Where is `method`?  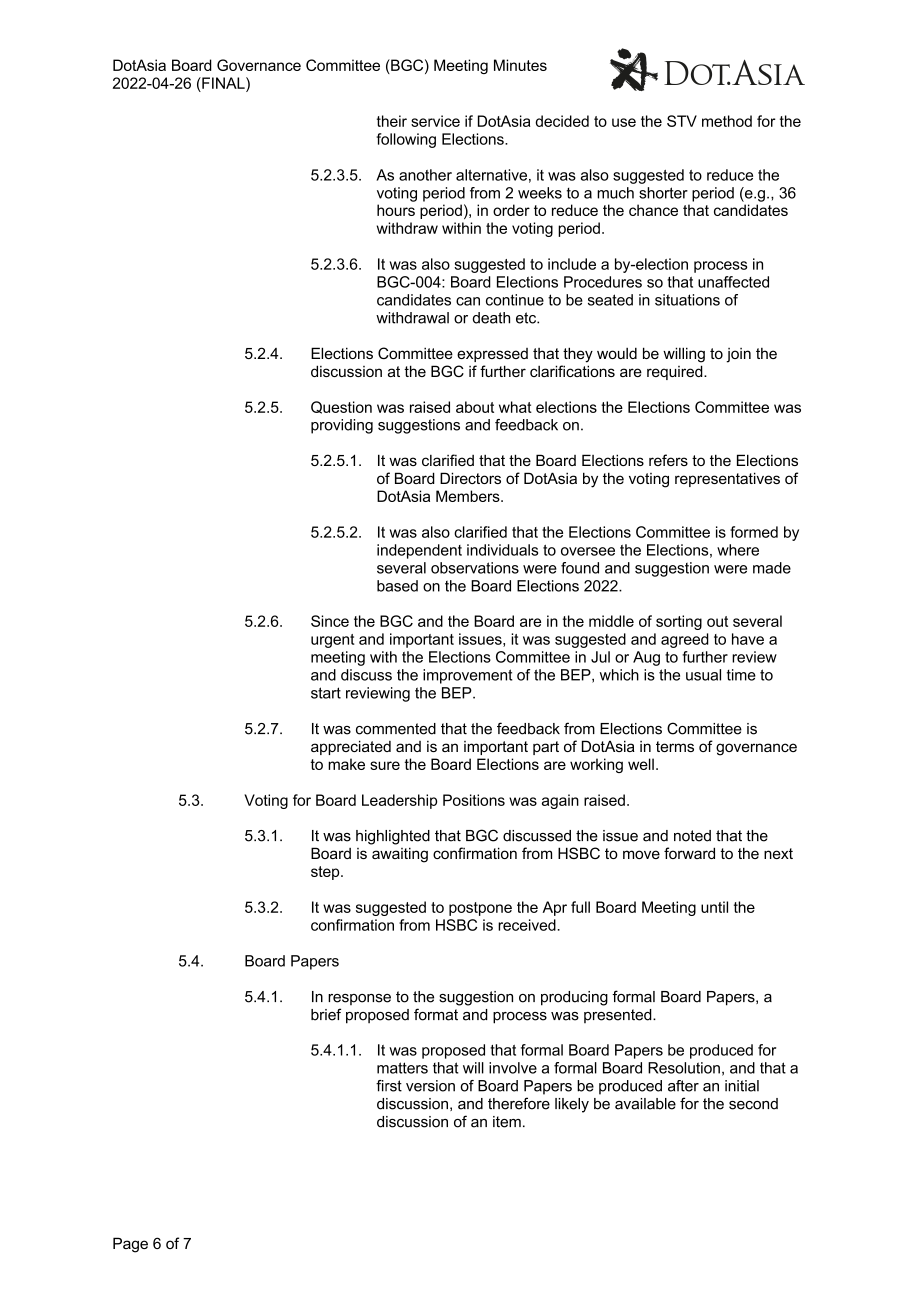
method is located at coordinates (727, 121).
